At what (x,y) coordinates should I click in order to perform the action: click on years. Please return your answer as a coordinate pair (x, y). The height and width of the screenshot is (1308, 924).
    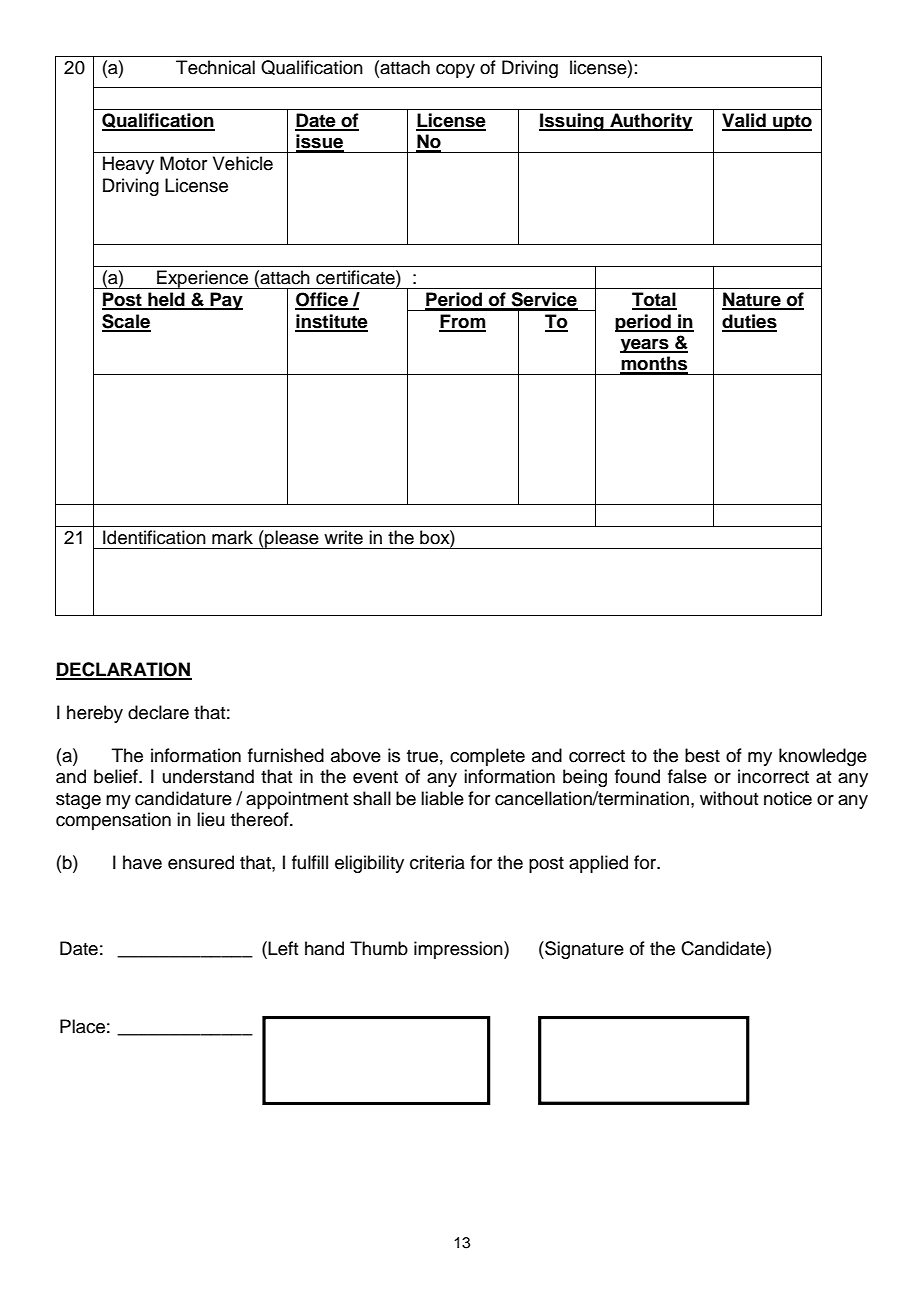
    Looking at the image, I should click on (645, 346).
